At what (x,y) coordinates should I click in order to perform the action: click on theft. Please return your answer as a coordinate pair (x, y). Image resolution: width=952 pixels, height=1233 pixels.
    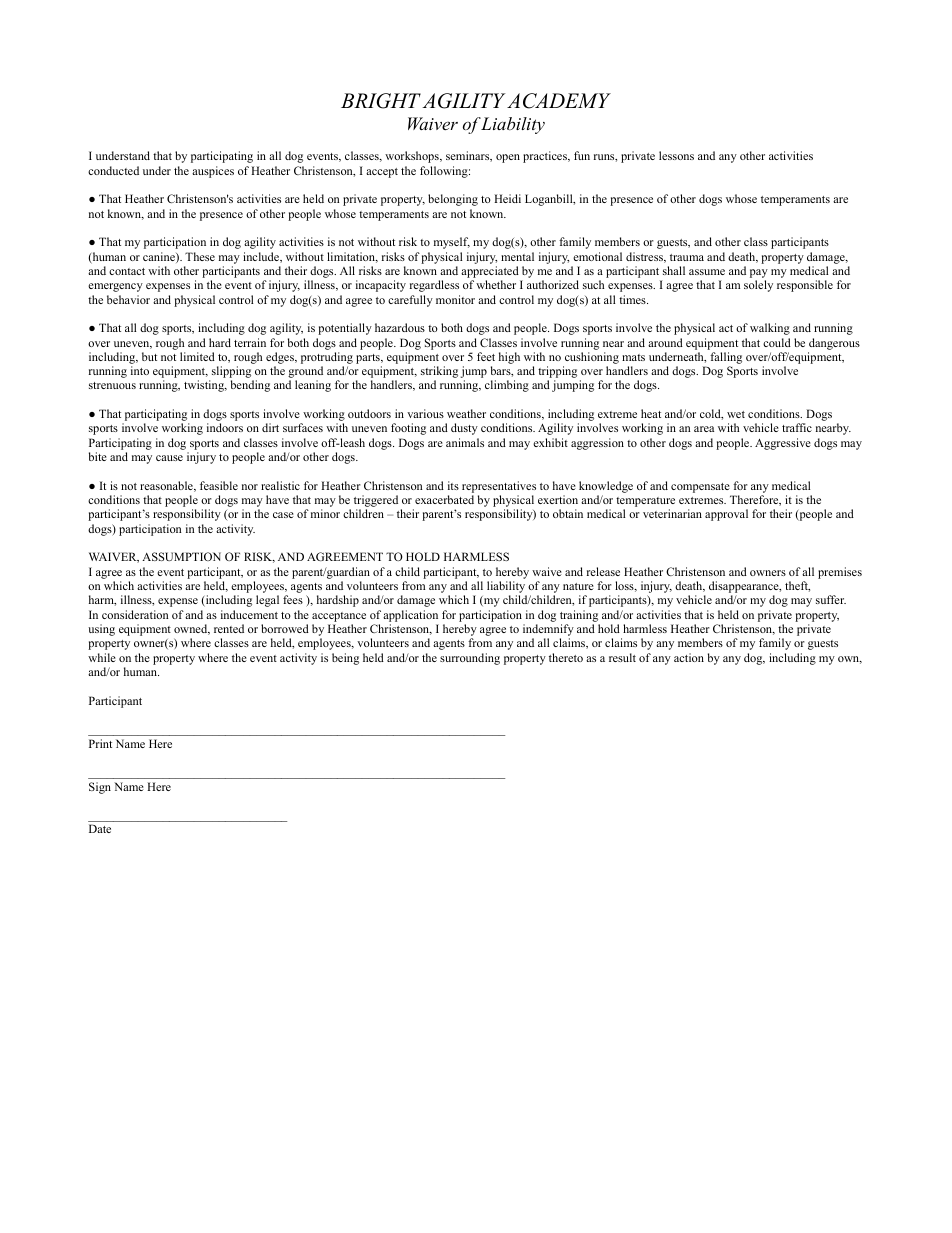
    Looking at the image, I should click on (797, 586).
